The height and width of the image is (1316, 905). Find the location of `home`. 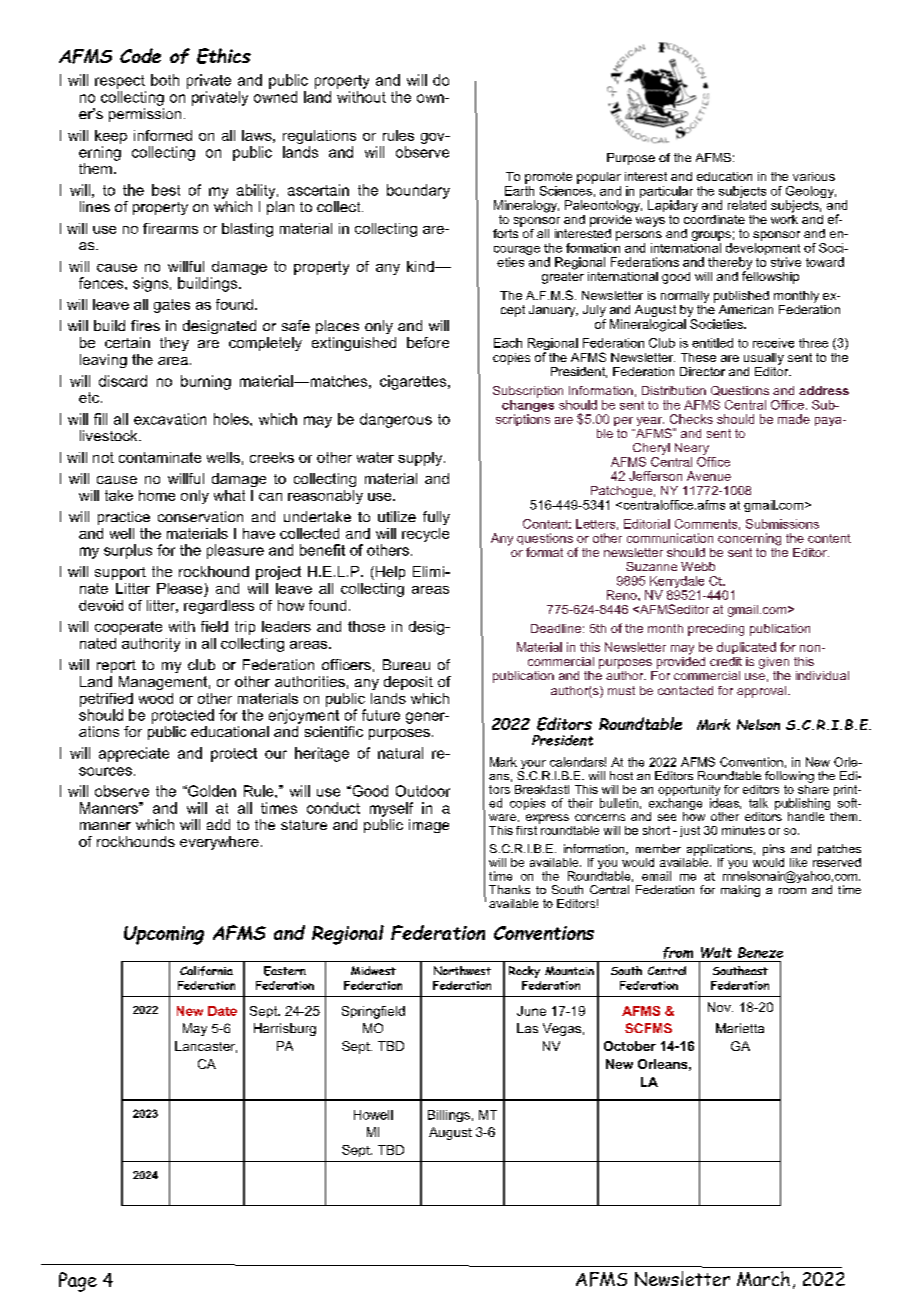

home is located at coordinates (157, 495).
